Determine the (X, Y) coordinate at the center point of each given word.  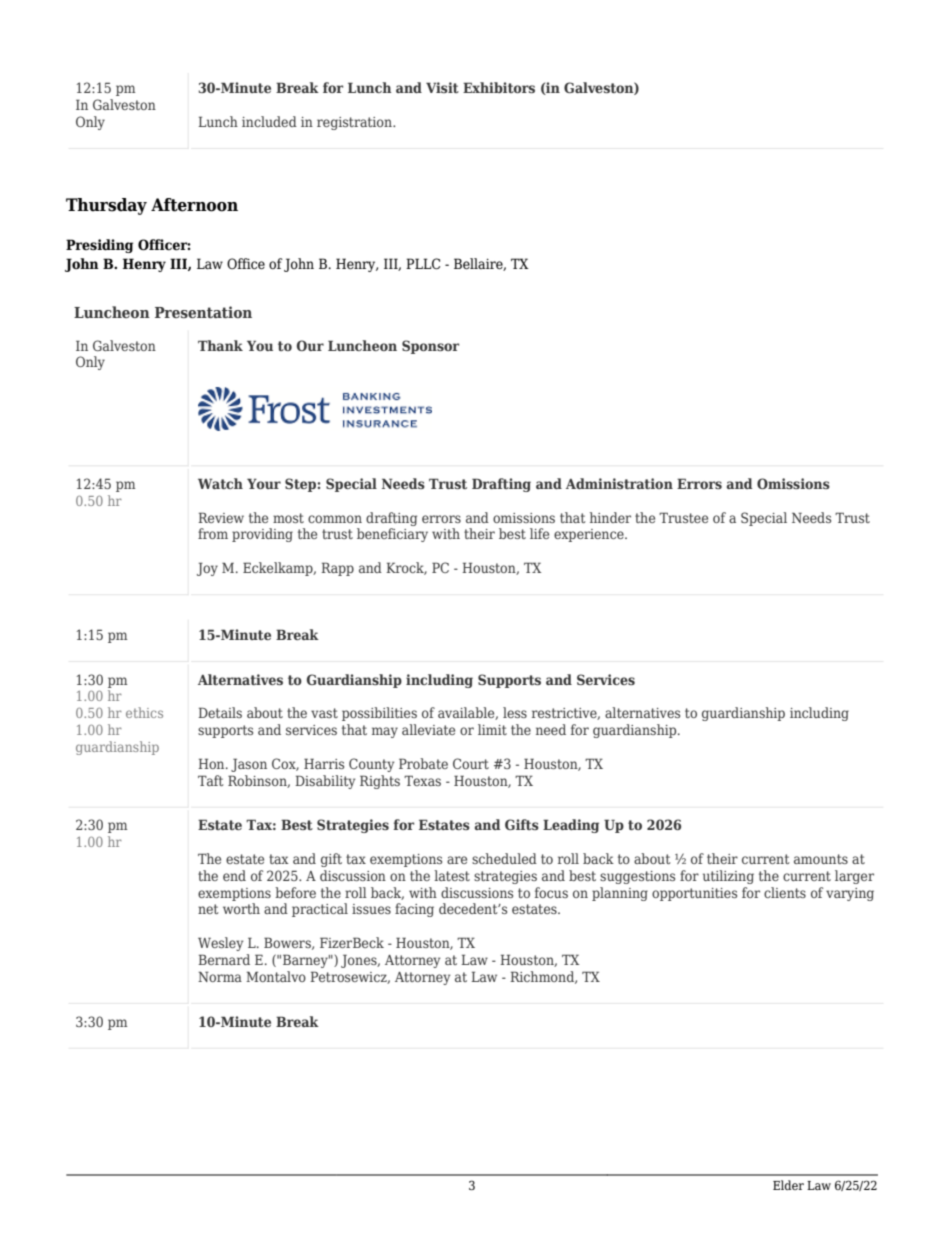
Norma (220, 976)
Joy (207, 569)
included (269, 121)
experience (590, 535)
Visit (442, 87)
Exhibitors (499, 87)
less (515, 712)
